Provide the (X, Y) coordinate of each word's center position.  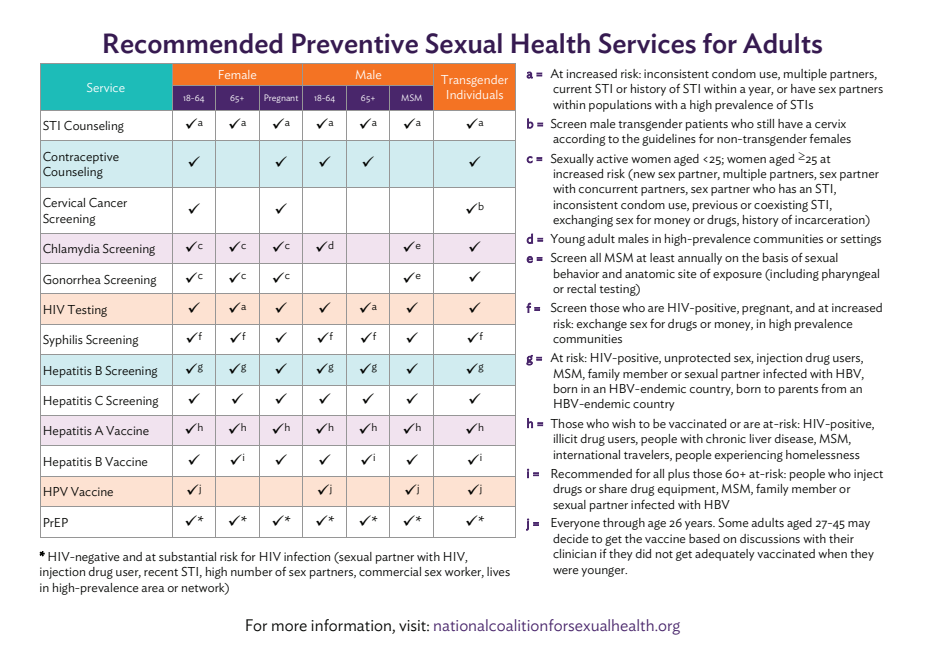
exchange (602, 325)
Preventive (355, 43)
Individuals (475, 94)
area (152, 589)
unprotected (697, 359)
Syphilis (63, 341)
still (765, 123)
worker (464, 572)
